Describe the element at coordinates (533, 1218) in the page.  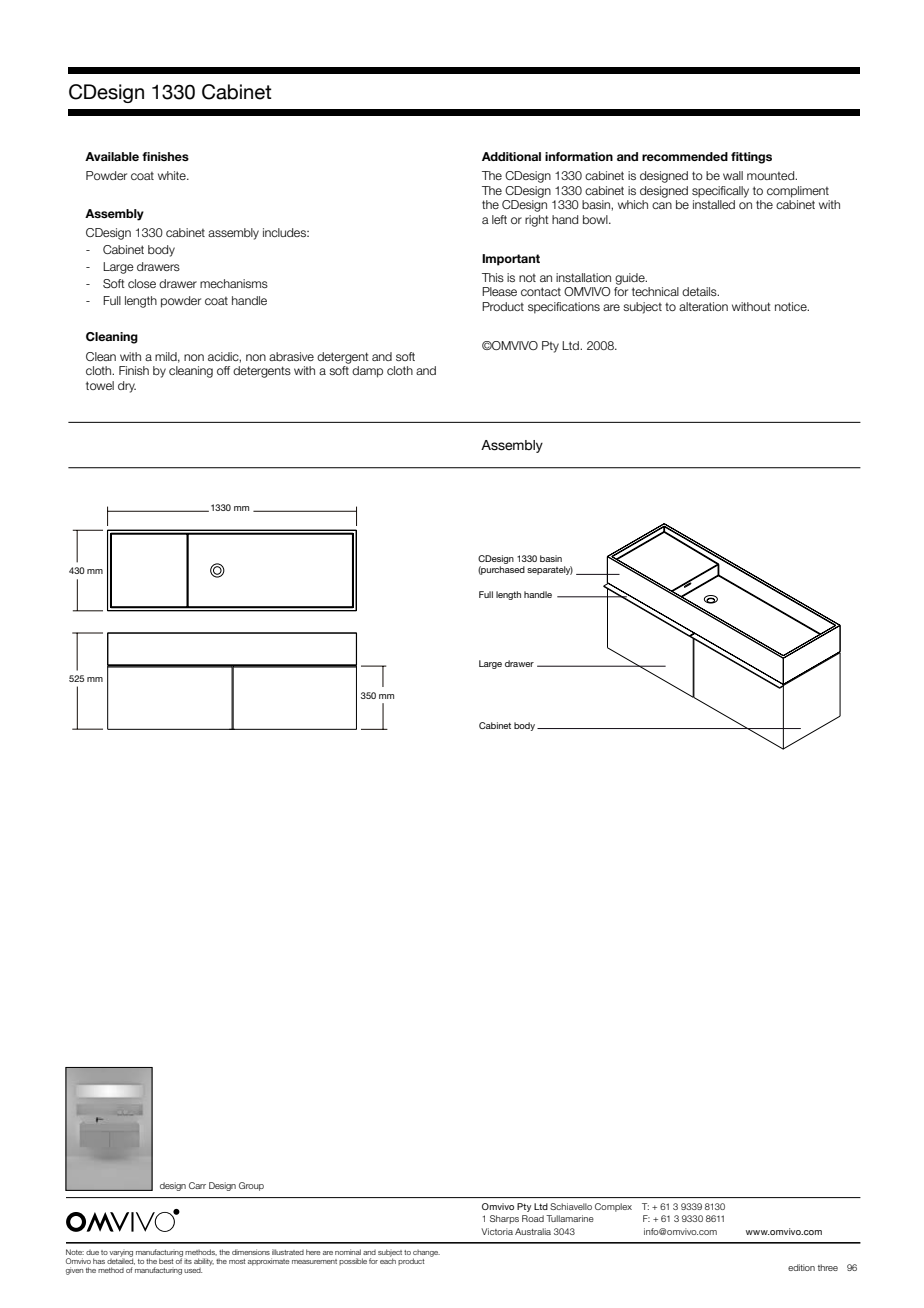
I see `Road` at that location.
